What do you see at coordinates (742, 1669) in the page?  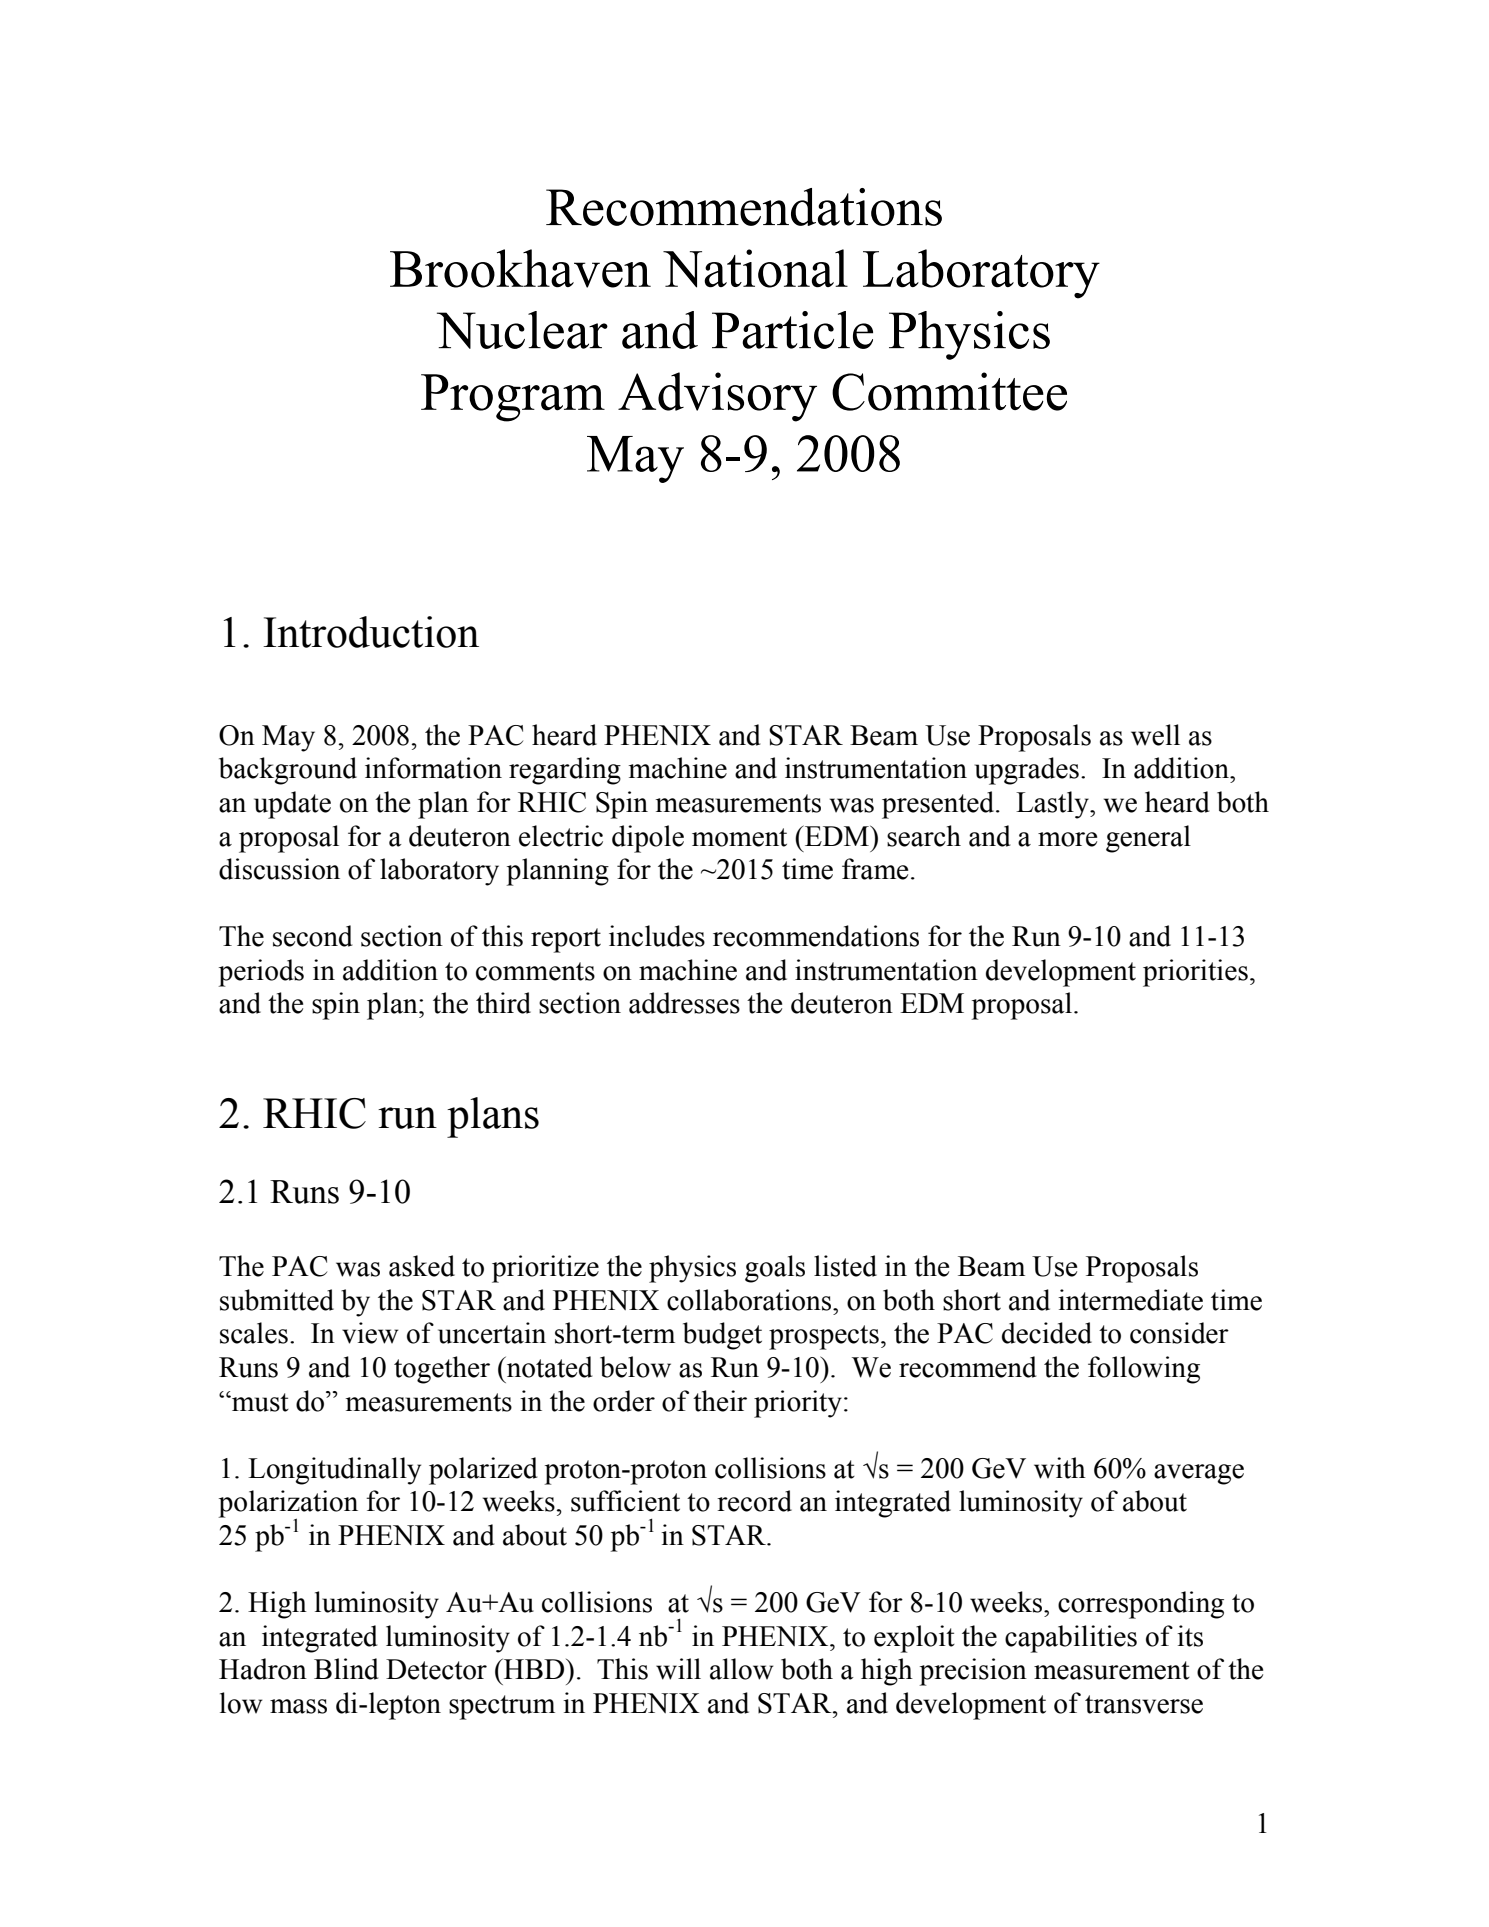 I see `allow` at bounding box center [742, 1669].
